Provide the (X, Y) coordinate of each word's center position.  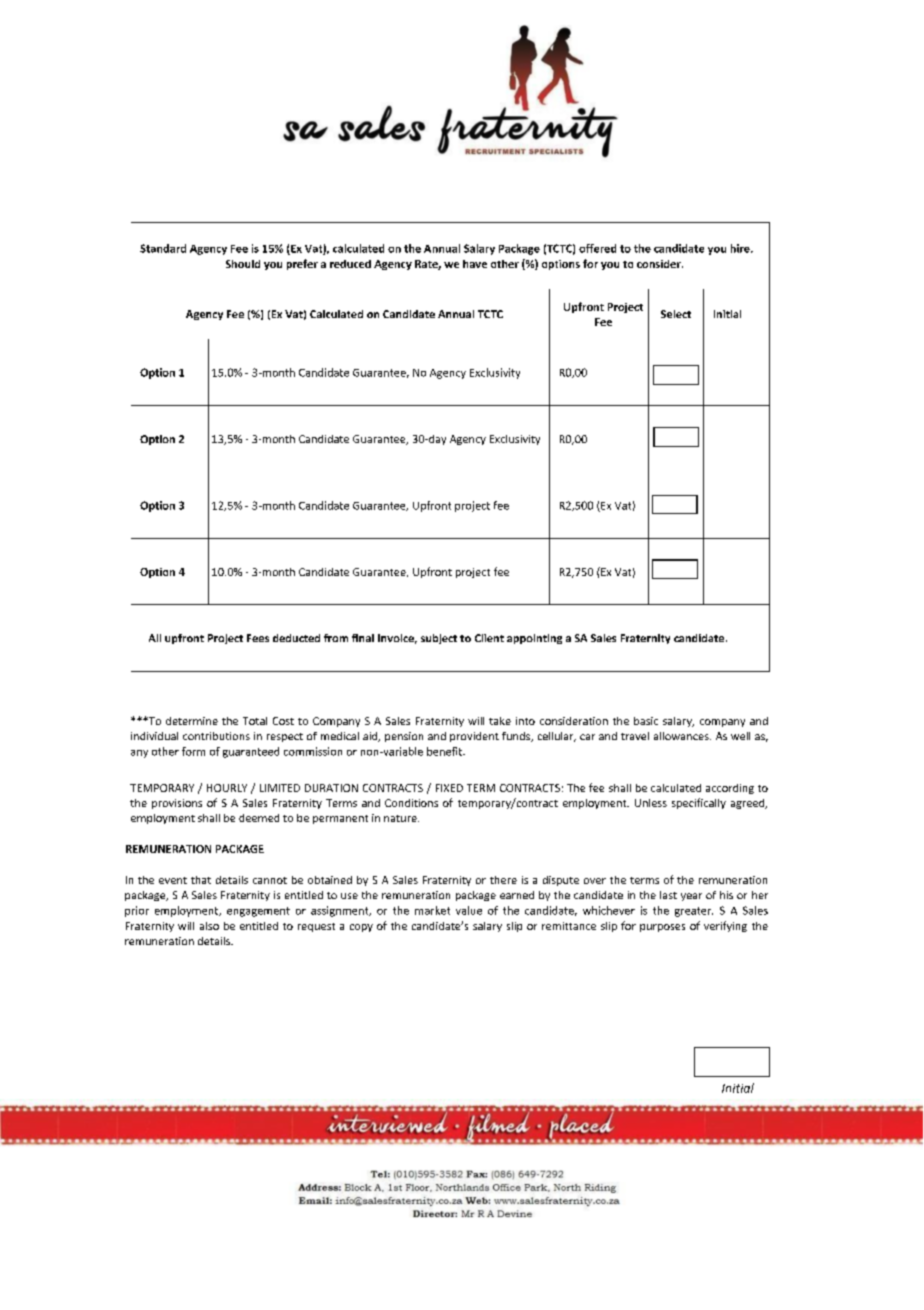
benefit (446, 751)
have (475, 264)
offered (597, 248)
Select (676, 314)
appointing (534, 639)
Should (243, 264)
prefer (302, 264)
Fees (258, 638)
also (209, 926)
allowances (682, 736)
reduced (350, 264)
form (193, 751)
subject (439, 639)
